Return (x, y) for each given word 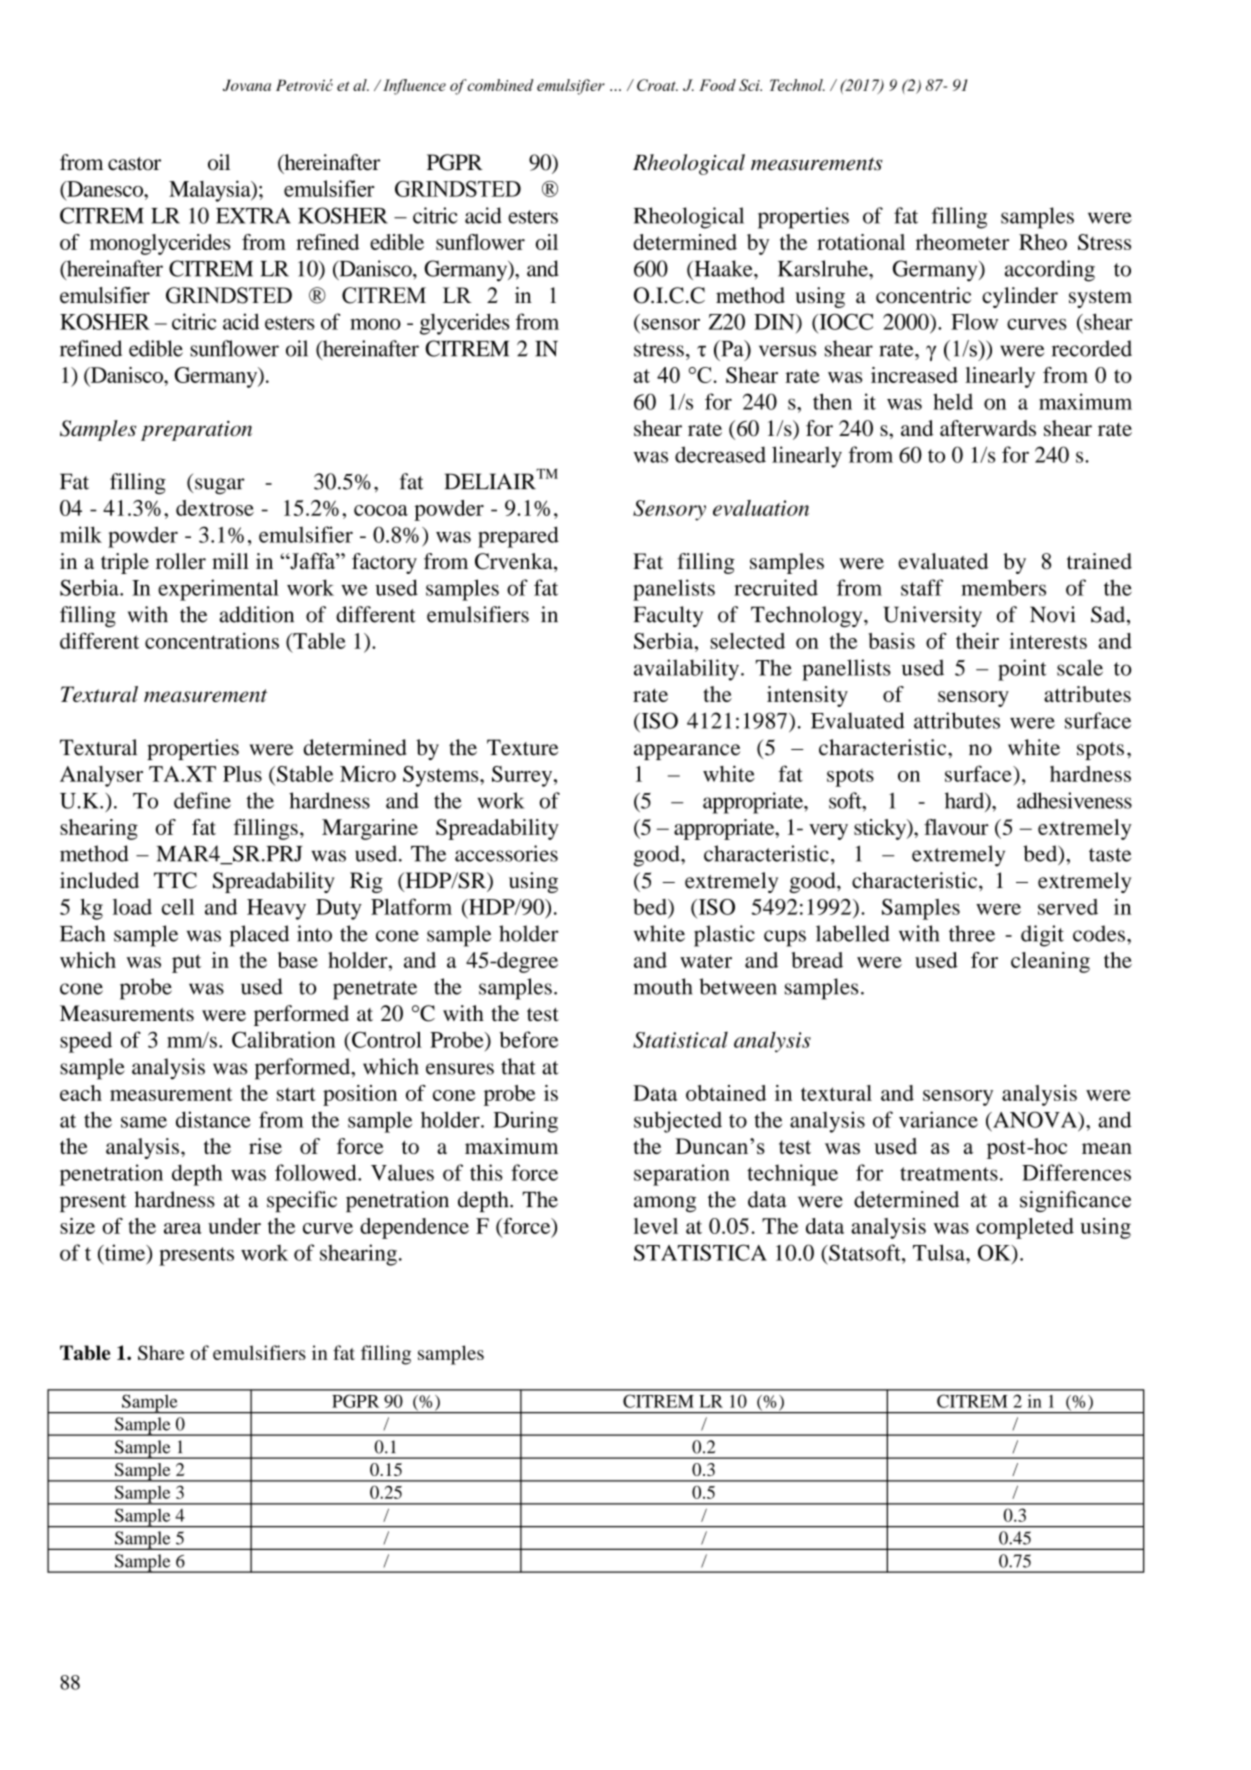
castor (134, 164)
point (1022, 670)
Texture (522, 747)
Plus (242, 774)
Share (161, 1352)
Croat (657, 85)
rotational (861, 242)
